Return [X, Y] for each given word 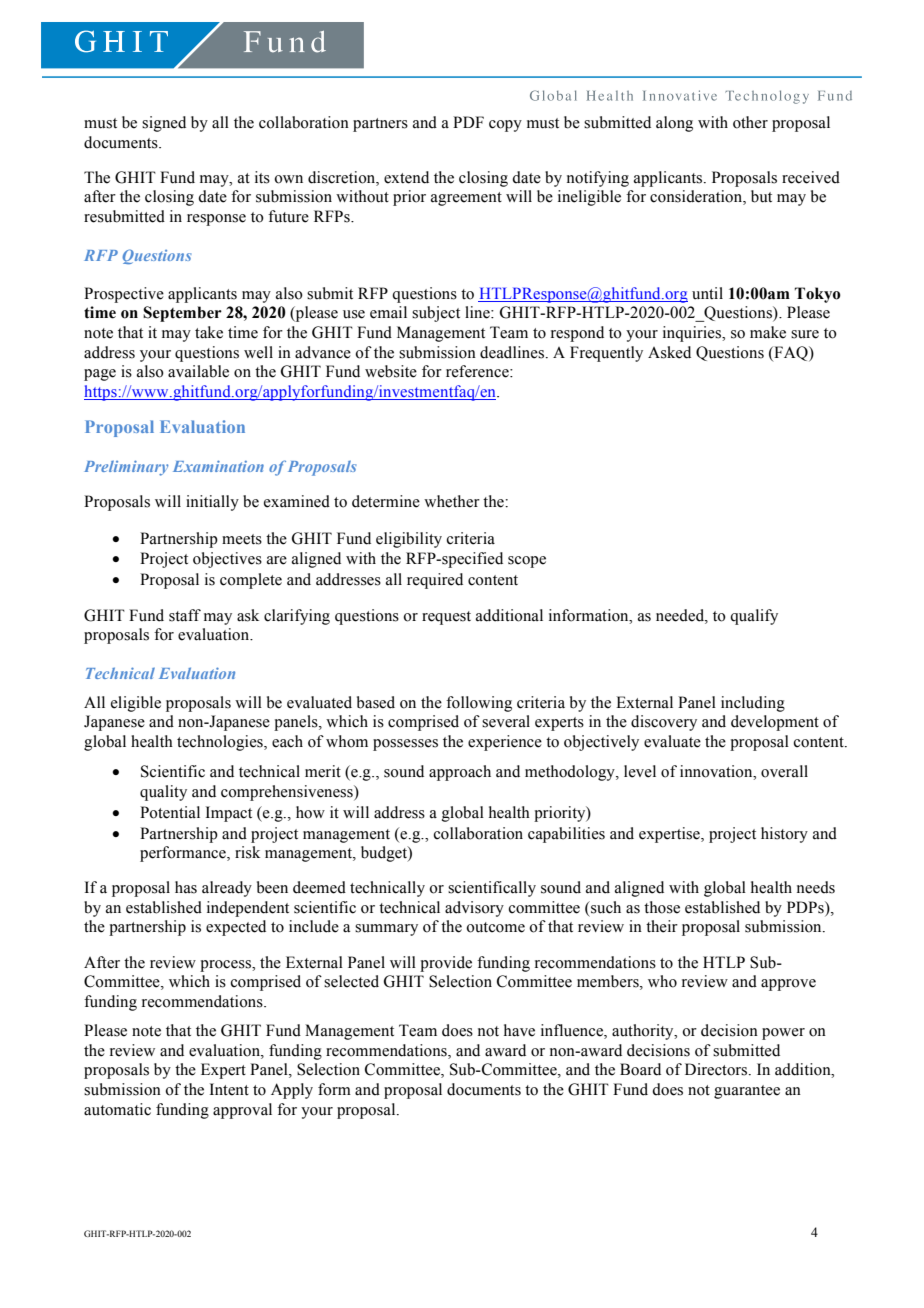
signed [164, 124]
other [750, 122]
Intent [229, 1089]
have [519, 1030]
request [446, 618]
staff [185, 615]
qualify [754, 617]
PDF [468, 122]
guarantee [747, 1092]
